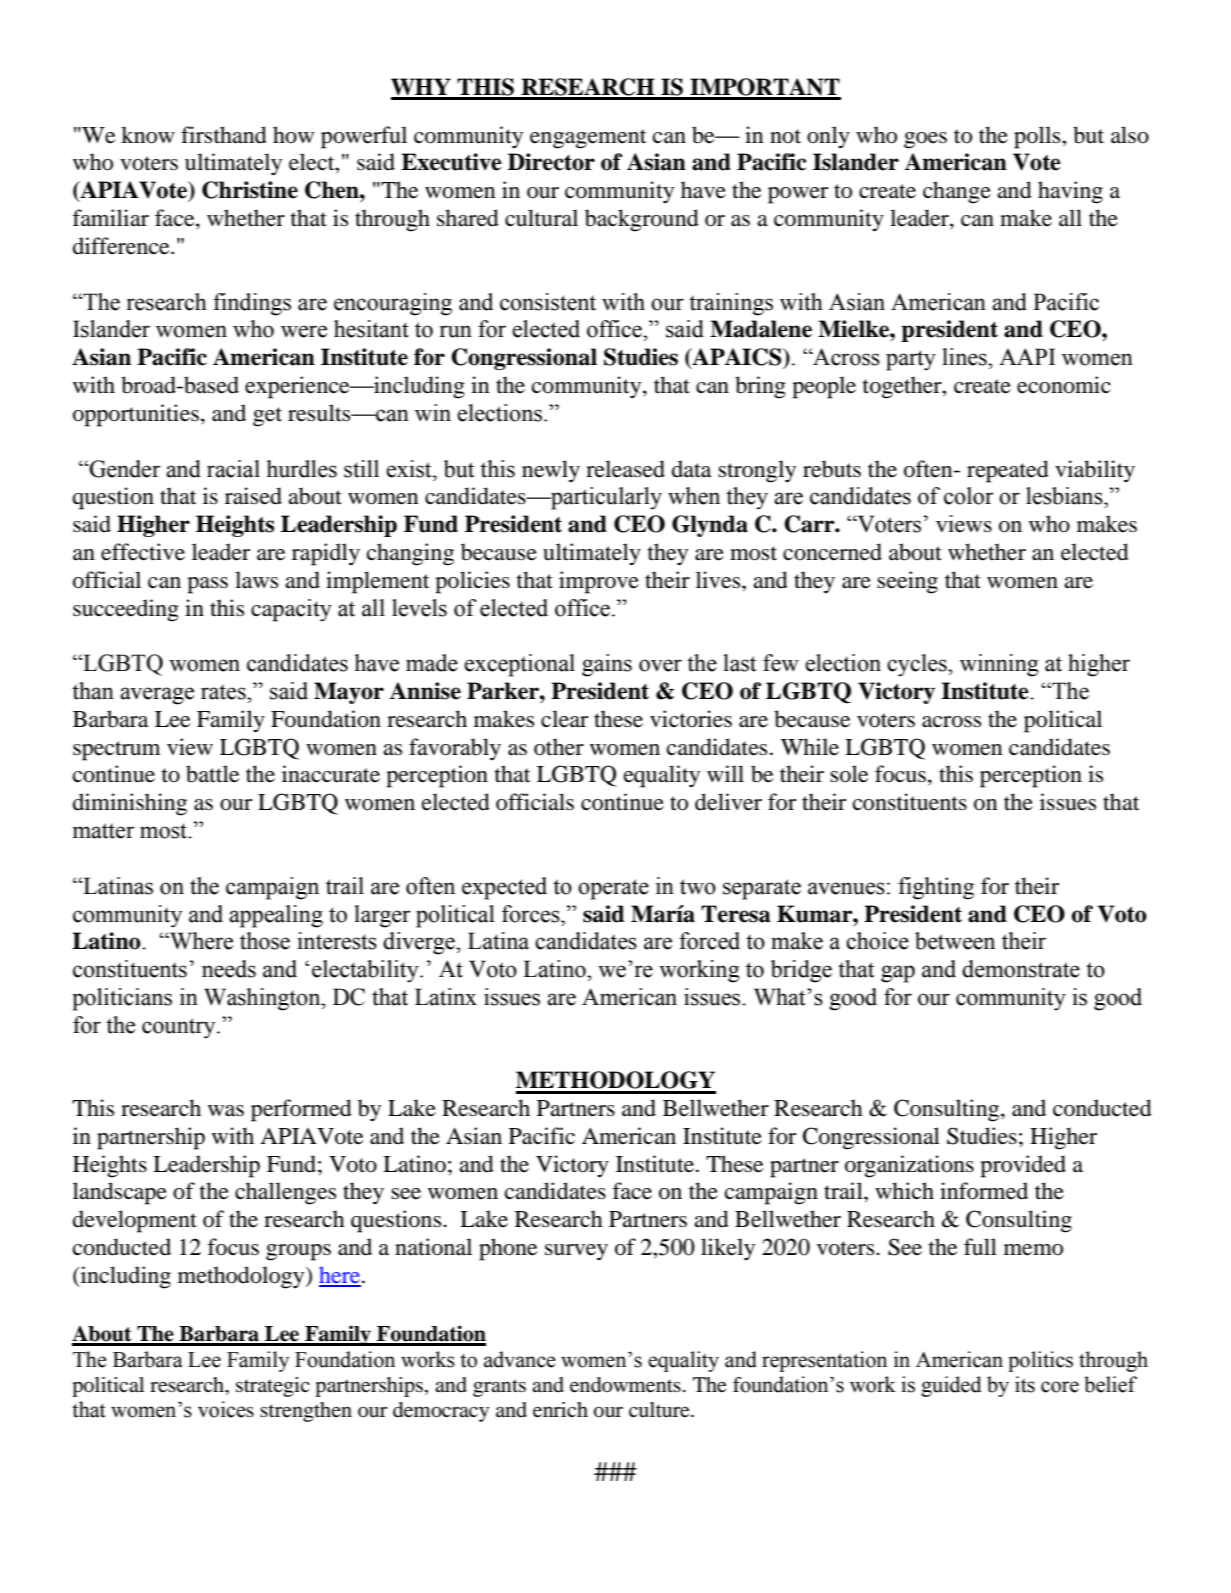 This document has height=1593, width=1231. I want to click on Christine, so click(250, 190).
